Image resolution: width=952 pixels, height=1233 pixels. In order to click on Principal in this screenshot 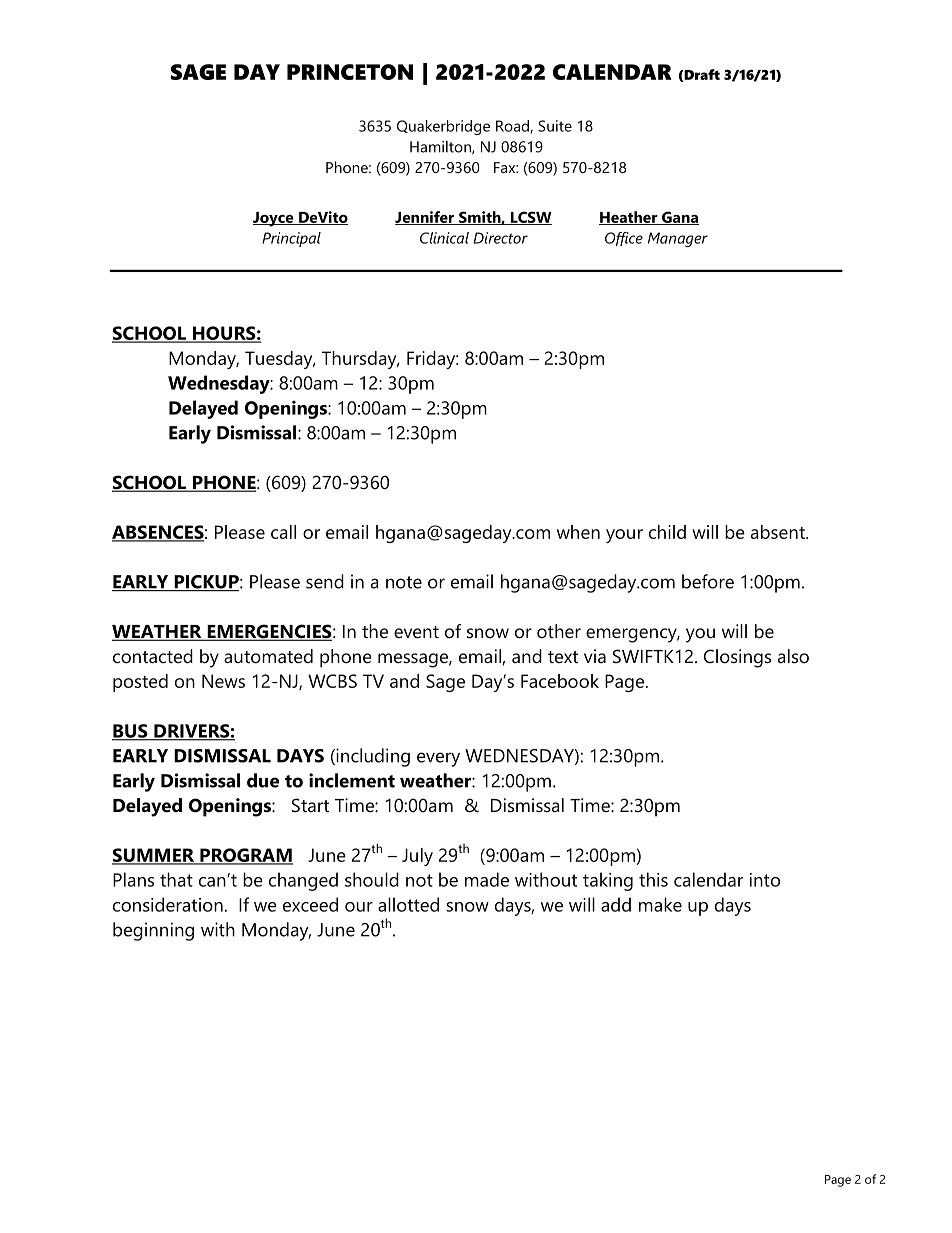, I will do `click(291, 239)`.
